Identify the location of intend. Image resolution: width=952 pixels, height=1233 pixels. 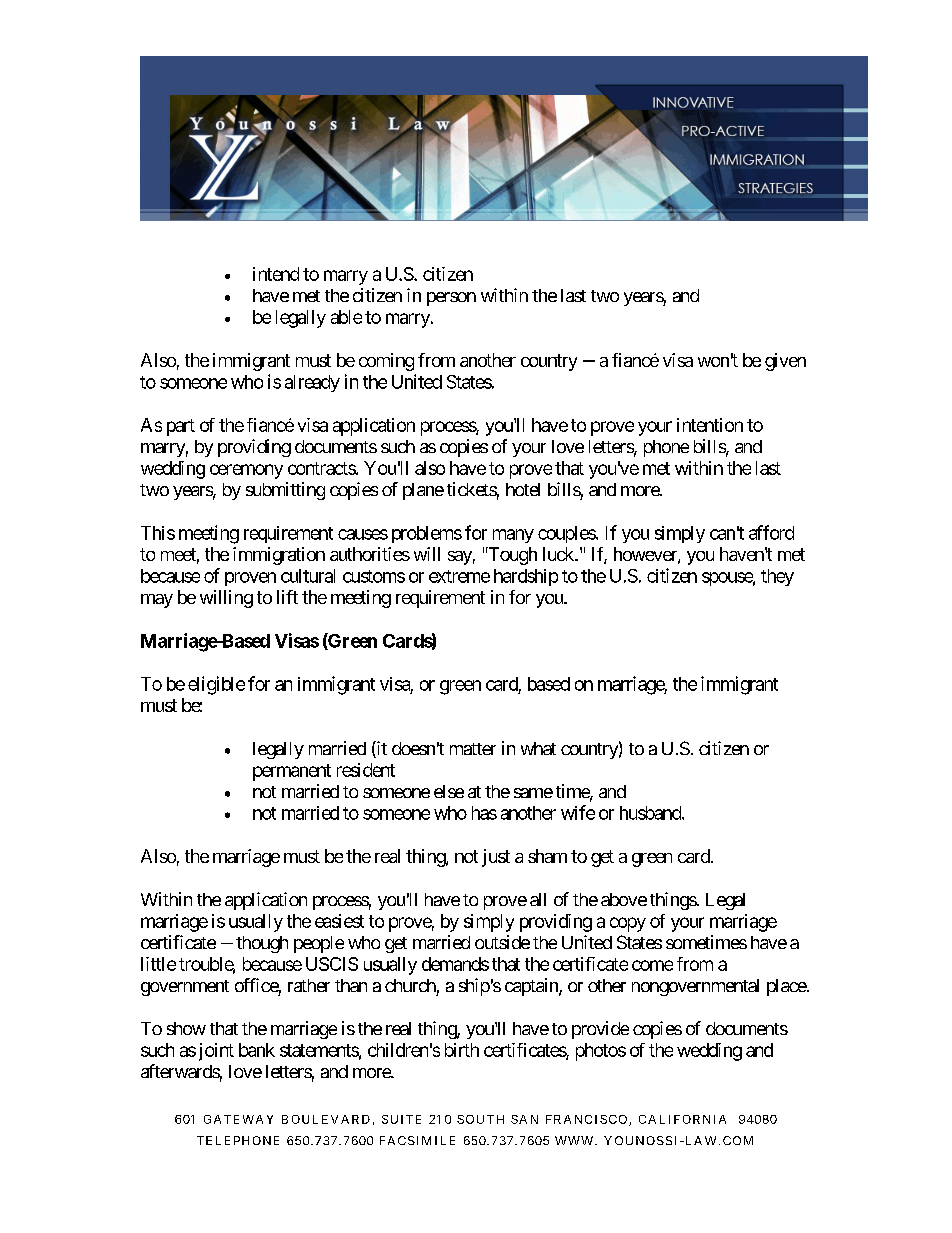
(276, 274).
